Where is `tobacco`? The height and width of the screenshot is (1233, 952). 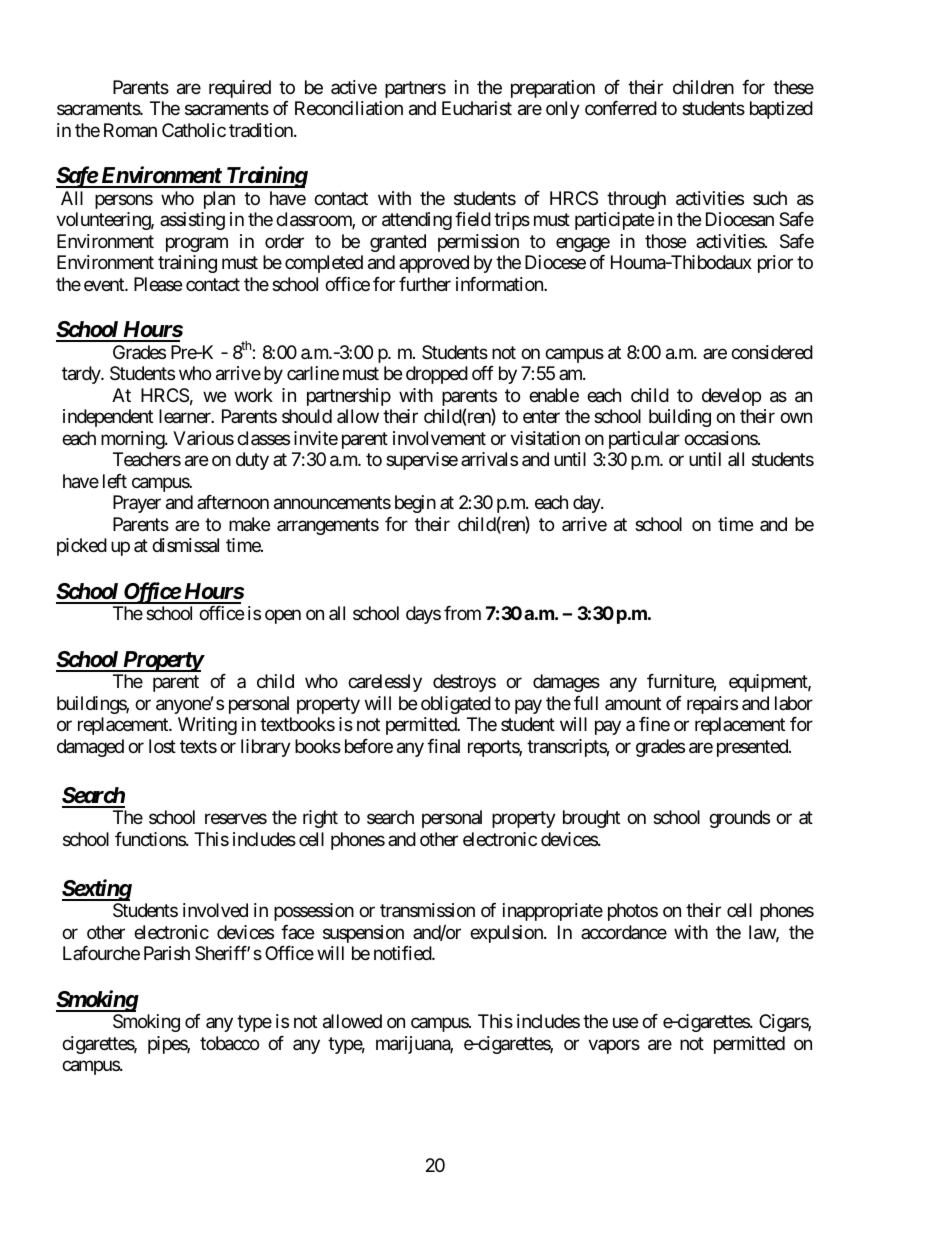
tobacco is located at coordinates (229, 1043).
